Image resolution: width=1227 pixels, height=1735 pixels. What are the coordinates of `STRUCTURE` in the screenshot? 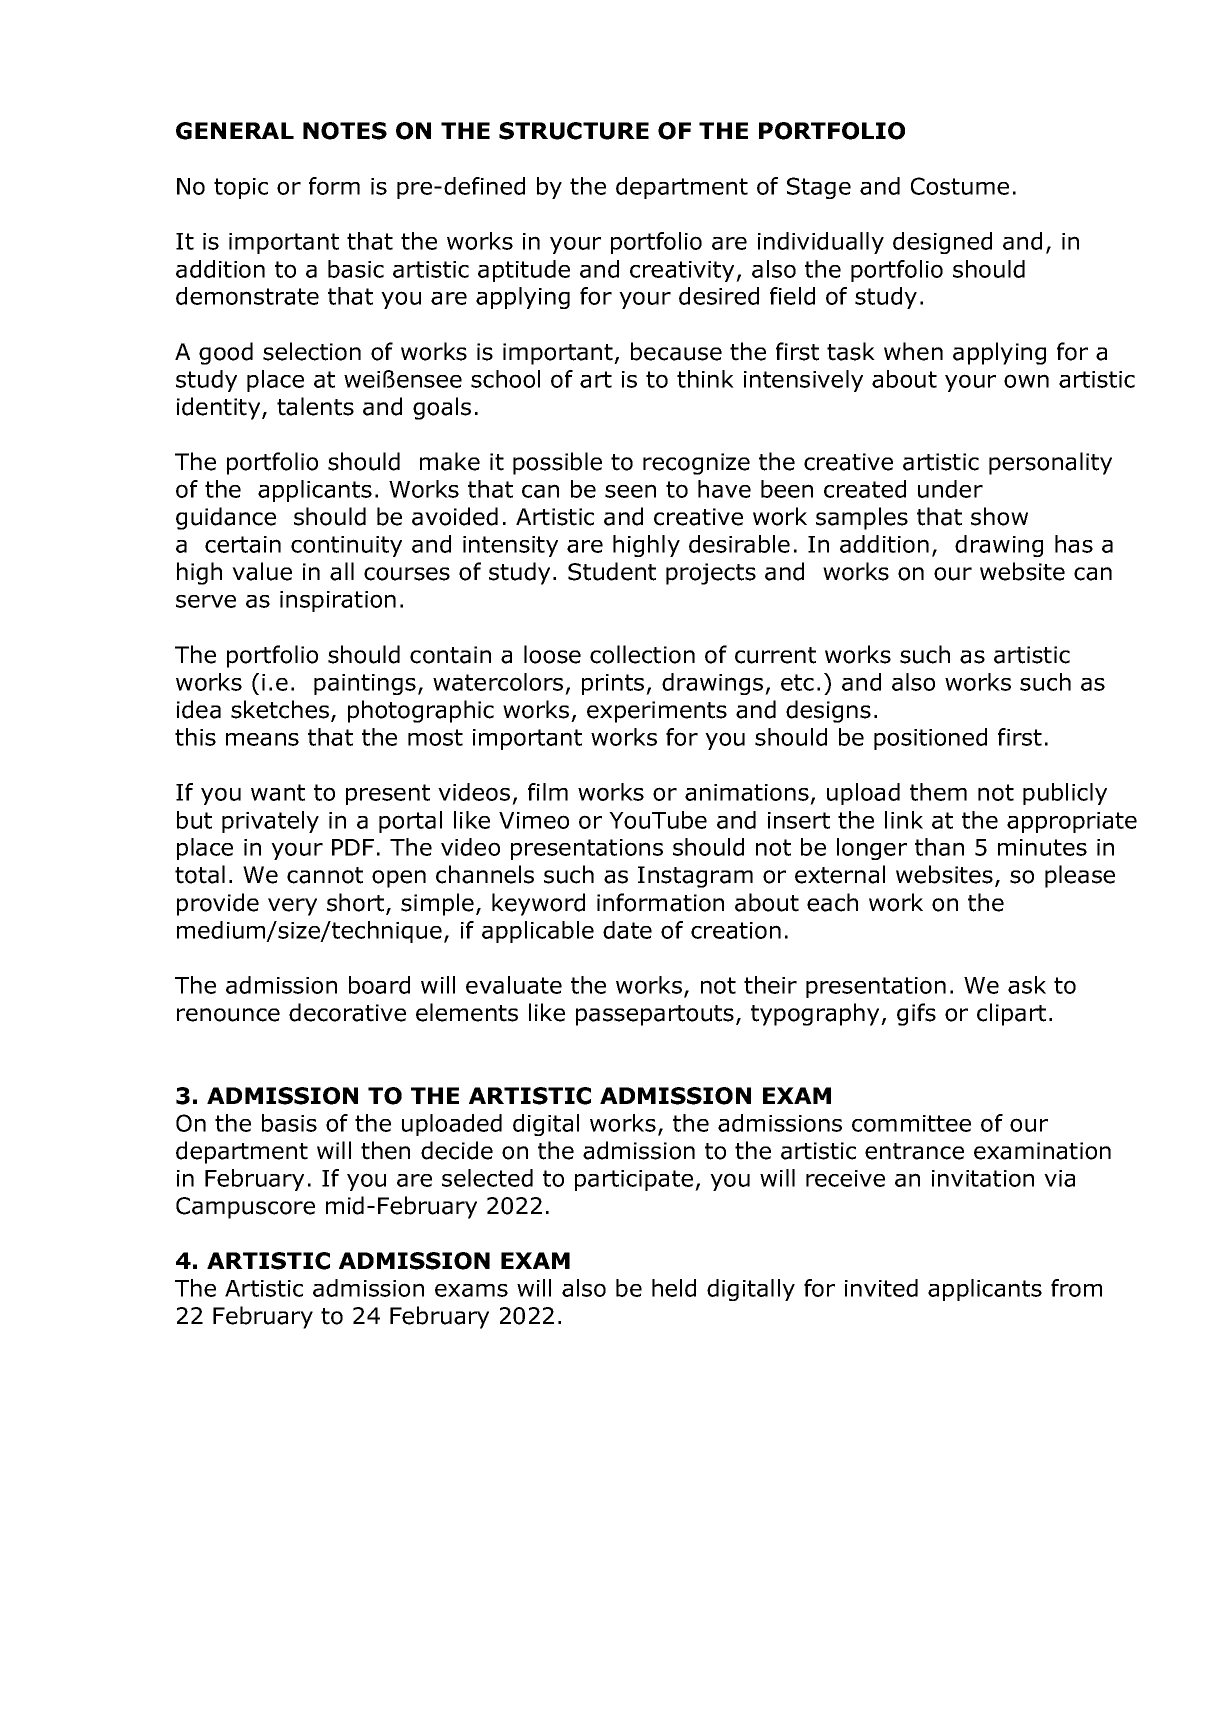 It's located at (574, 131).
